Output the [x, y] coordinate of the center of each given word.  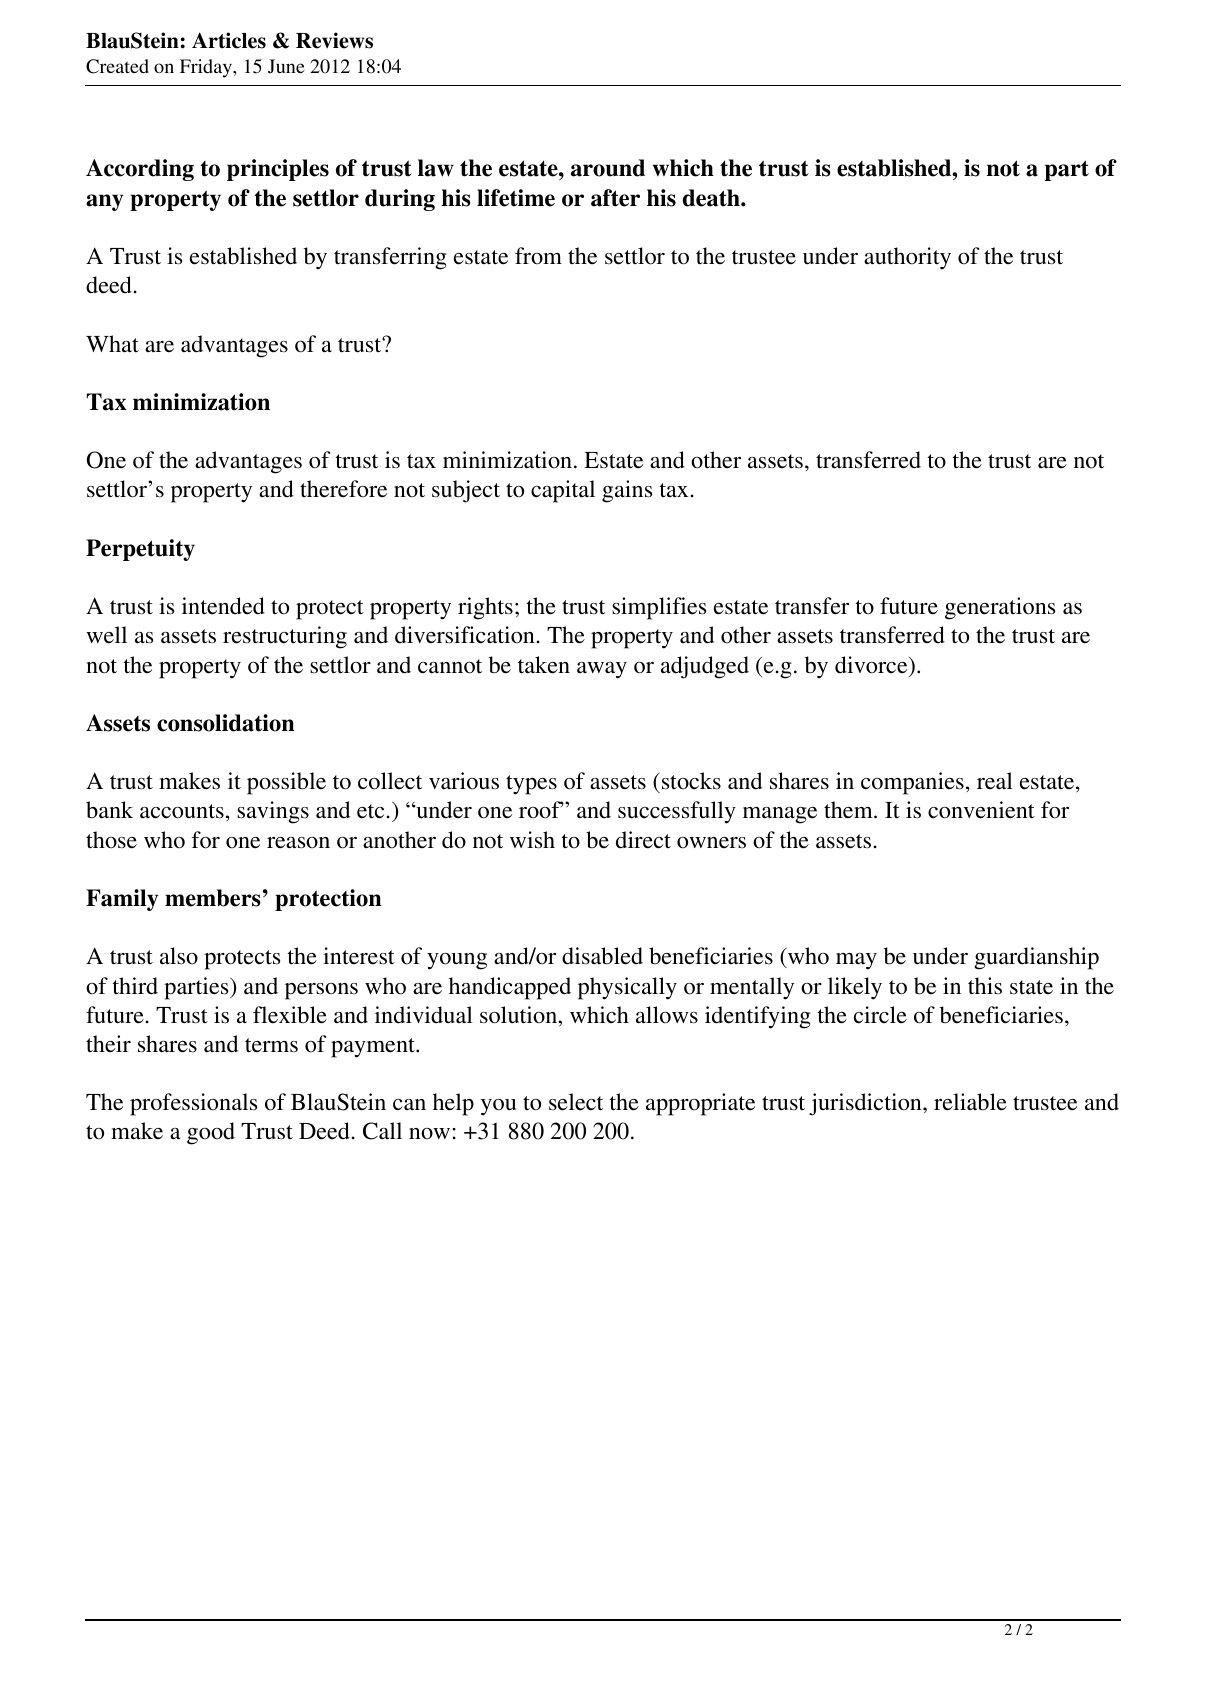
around [608, 168]
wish [532, 840]
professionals [193, 1104]
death [712, 198]
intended [223, 606]
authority [907, 258]
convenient [981, 810]
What [112, 344]
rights [485, 608]
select [576, 1102]
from [538, 255]
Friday [207, 68]
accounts [182, 811]
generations [1000, 608]
